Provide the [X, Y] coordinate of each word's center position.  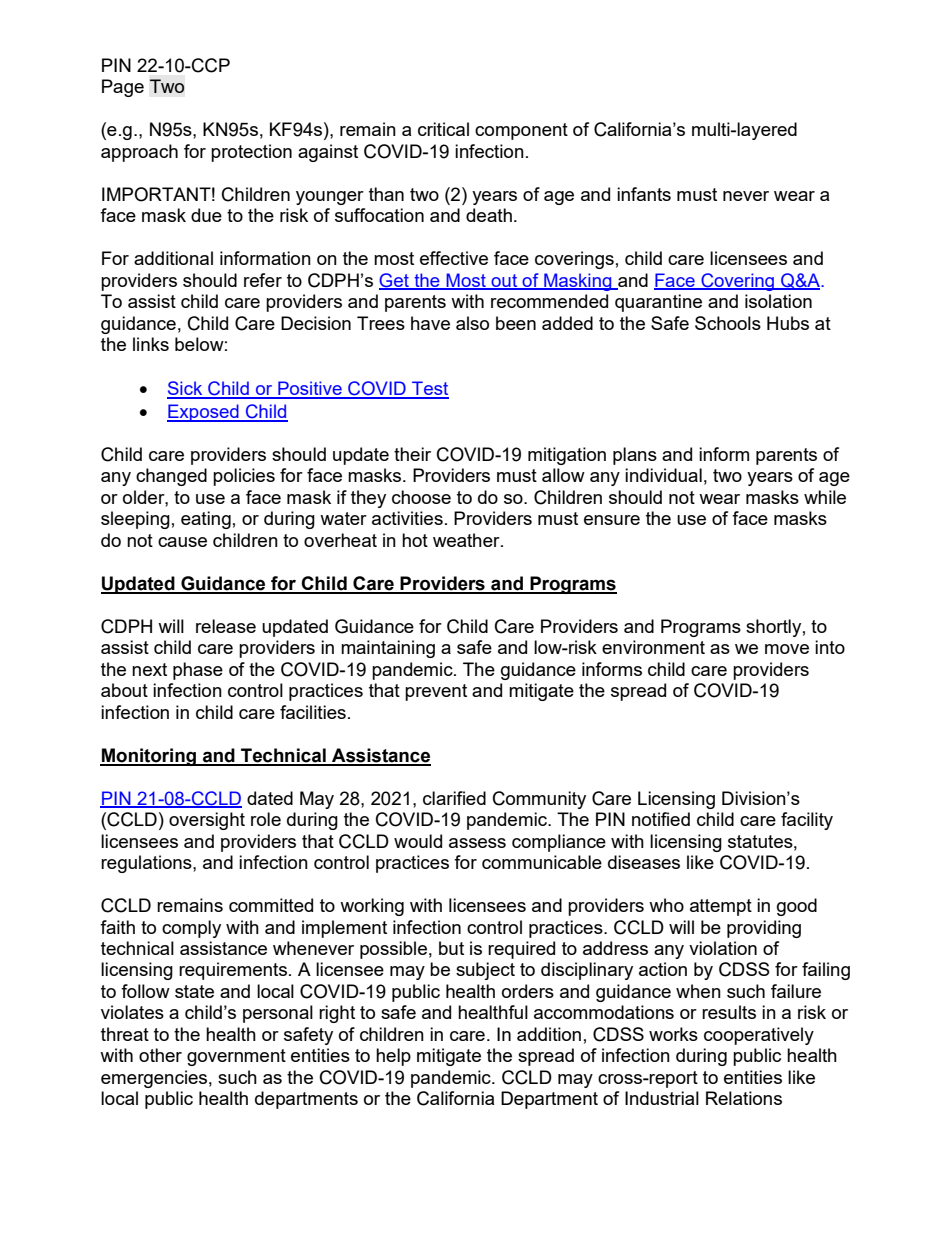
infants [644, 194]
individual [663, 475]
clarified [454, 798]
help [393, 1057]
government [236, 1057]
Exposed [204, 413]
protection [251, 153]
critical [443, 129]
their [412, 454]
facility [807, 821]
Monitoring [149, 757]
